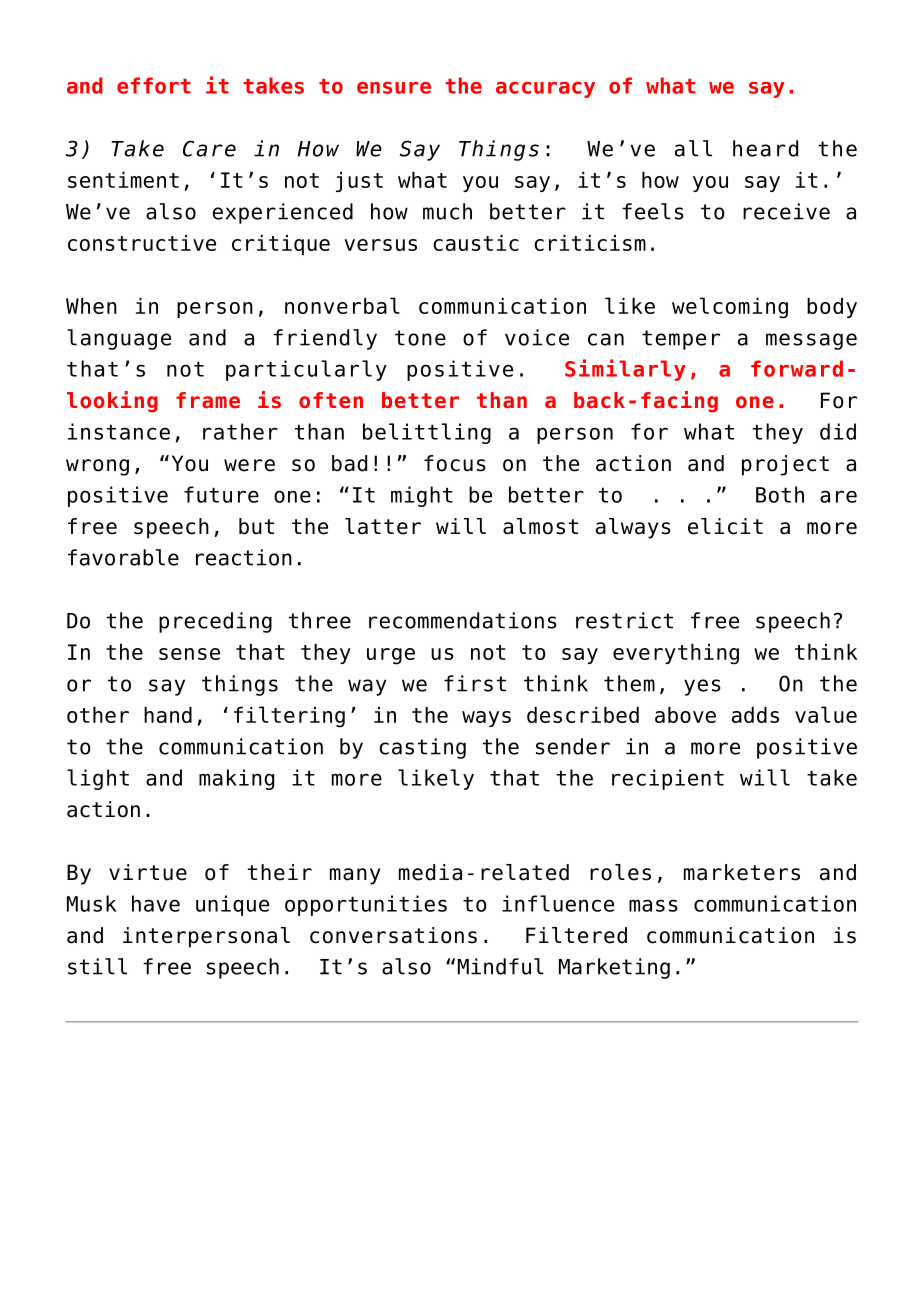 Image resolution: width=924 pixels, height=1308 pixels. What do you see at coordinates (189, 654) in the screenshot?
I see `sense` at bounding box center [189, 654].
